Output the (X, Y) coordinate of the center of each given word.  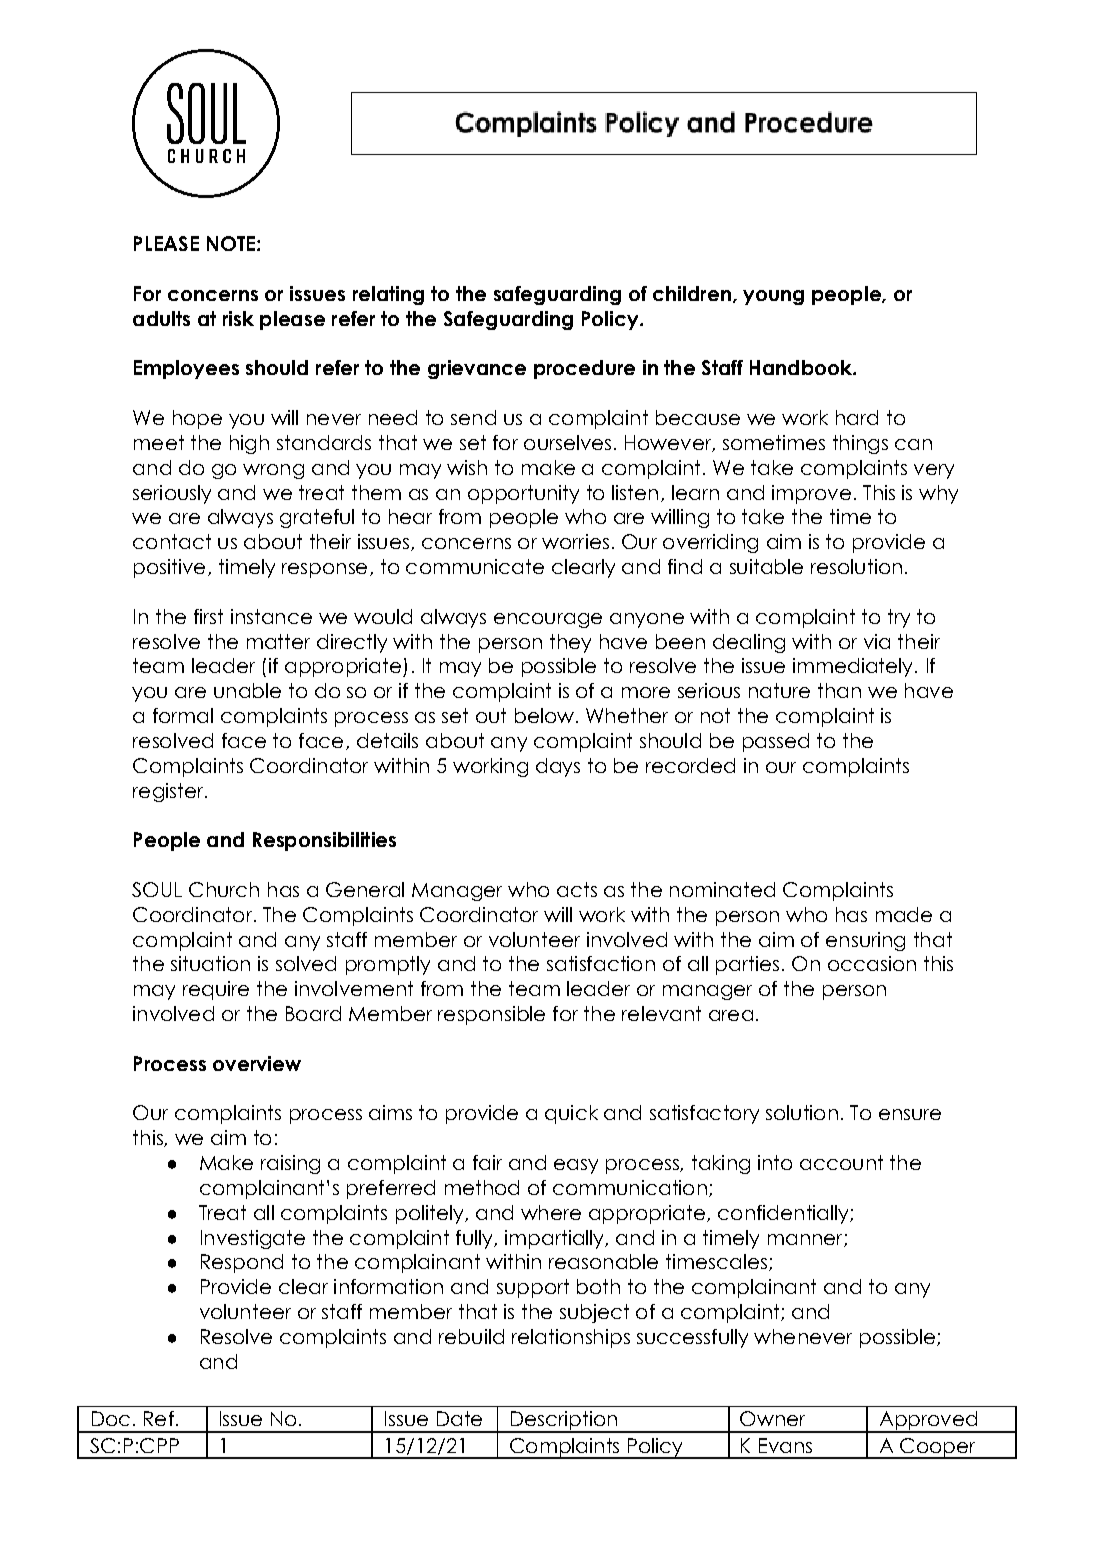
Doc (111, 1418)
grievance (477, 369)
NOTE (231, 243)
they (570, 643)
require (216, 990)
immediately (854, 667)
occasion (872, 963)
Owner (772, 1418)
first (208, 616)
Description (563, 1422)
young (773, 297)
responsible (491, 1015)
